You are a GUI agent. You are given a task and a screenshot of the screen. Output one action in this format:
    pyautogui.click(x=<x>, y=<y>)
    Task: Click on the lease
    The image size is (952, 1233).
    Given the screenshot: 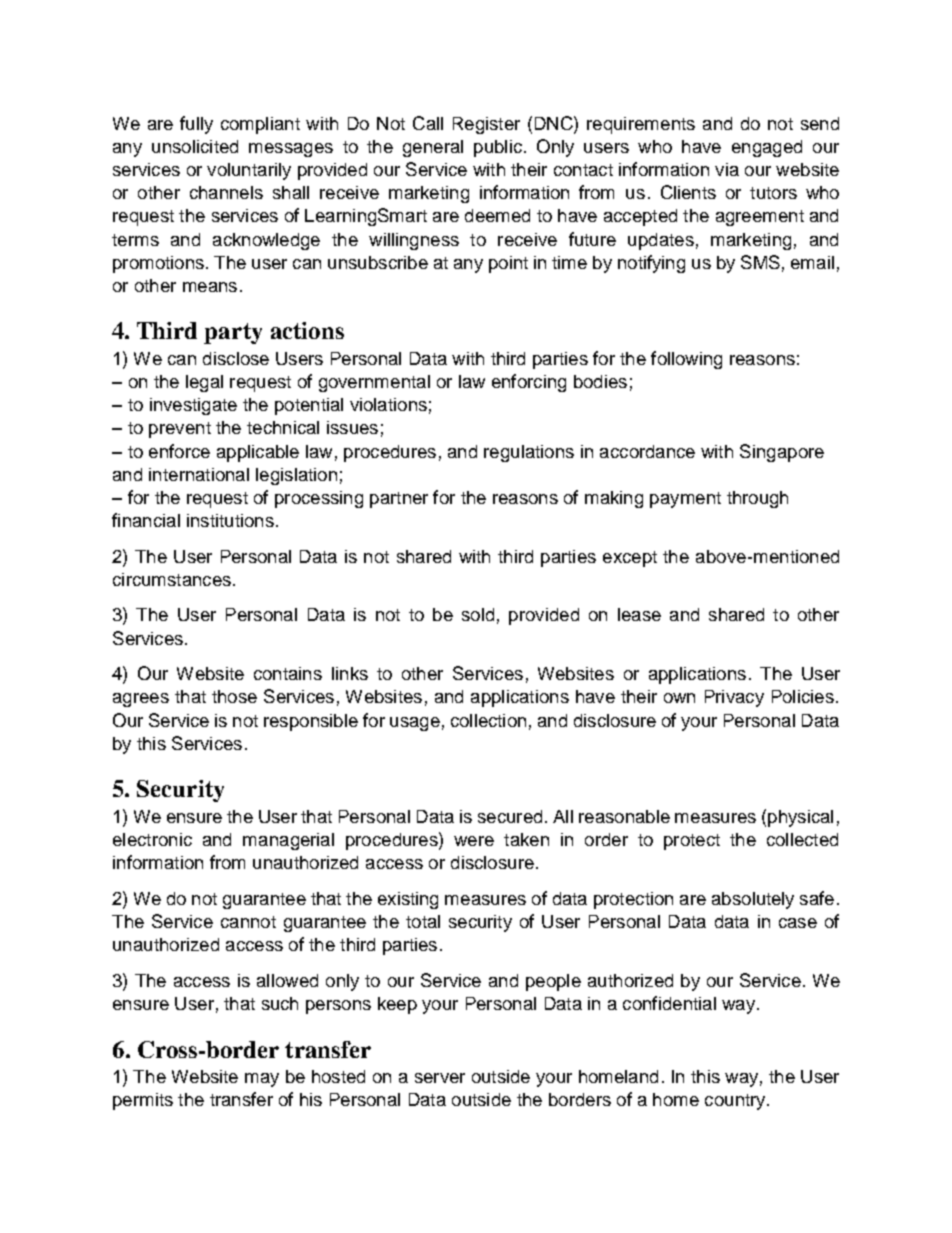 What is the action you would take?
    pyautogui.click(x=639, y=614)
